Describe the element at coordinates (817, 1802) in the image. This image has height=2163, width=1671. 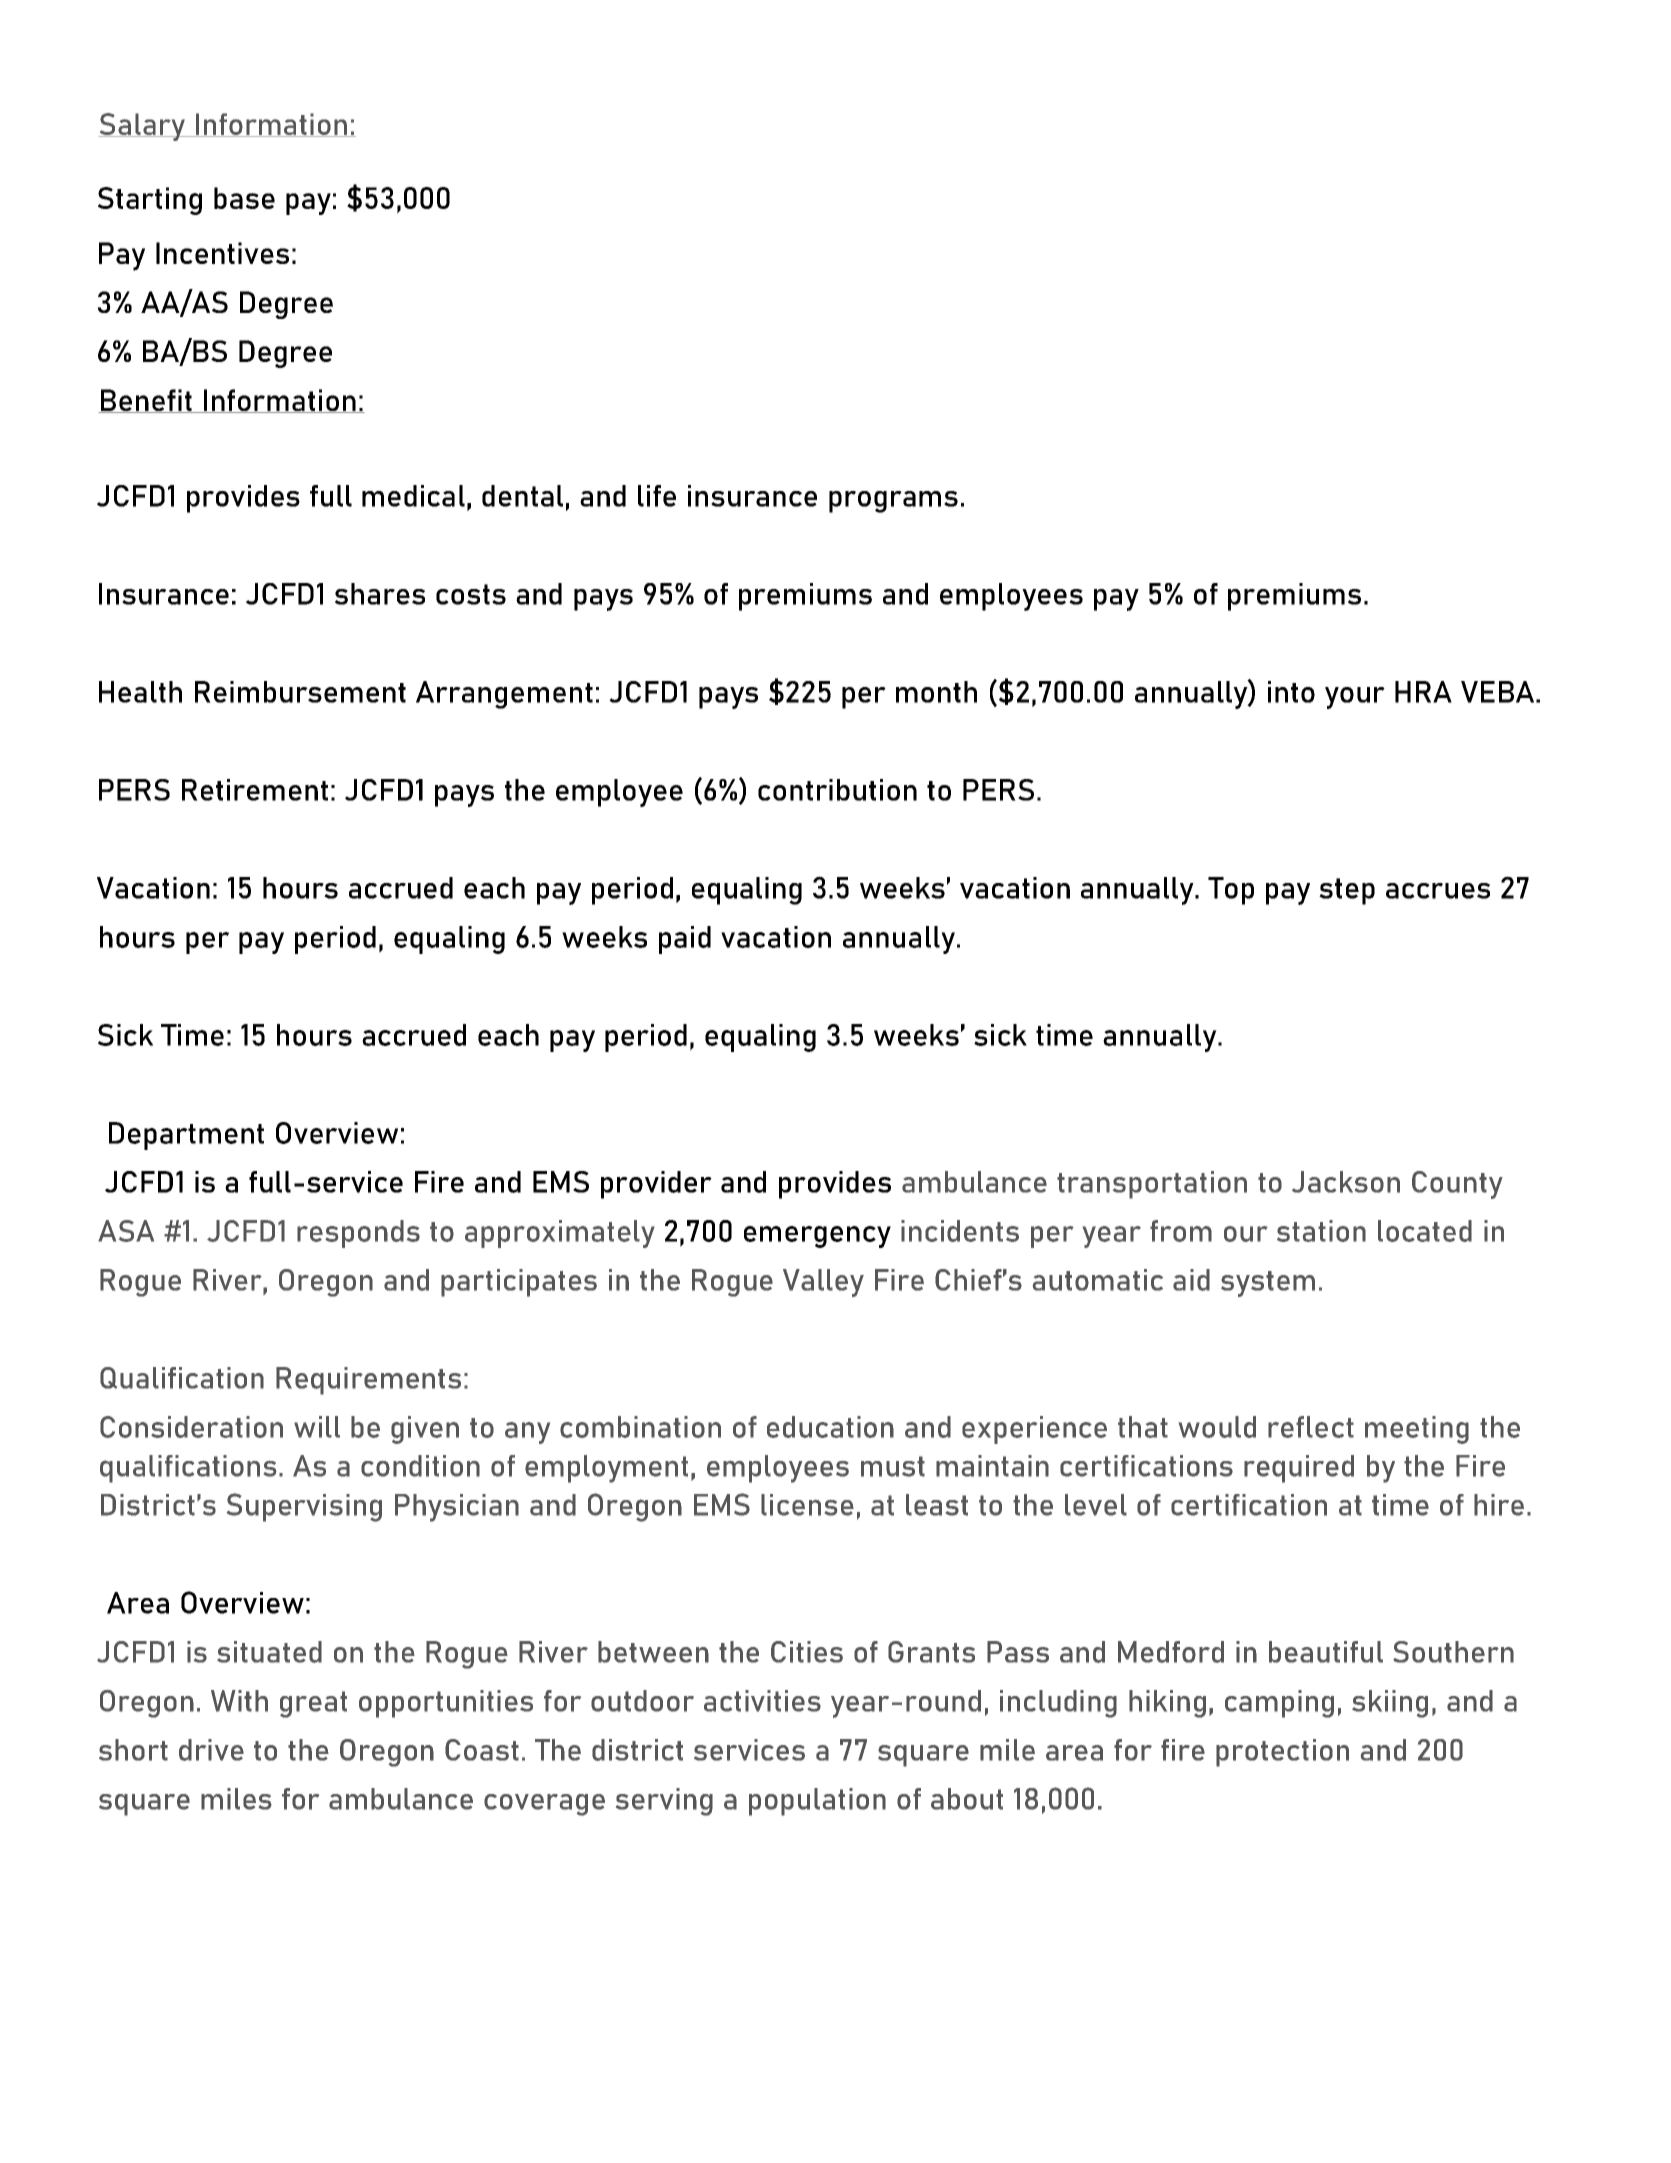
I see `population` at that location.
